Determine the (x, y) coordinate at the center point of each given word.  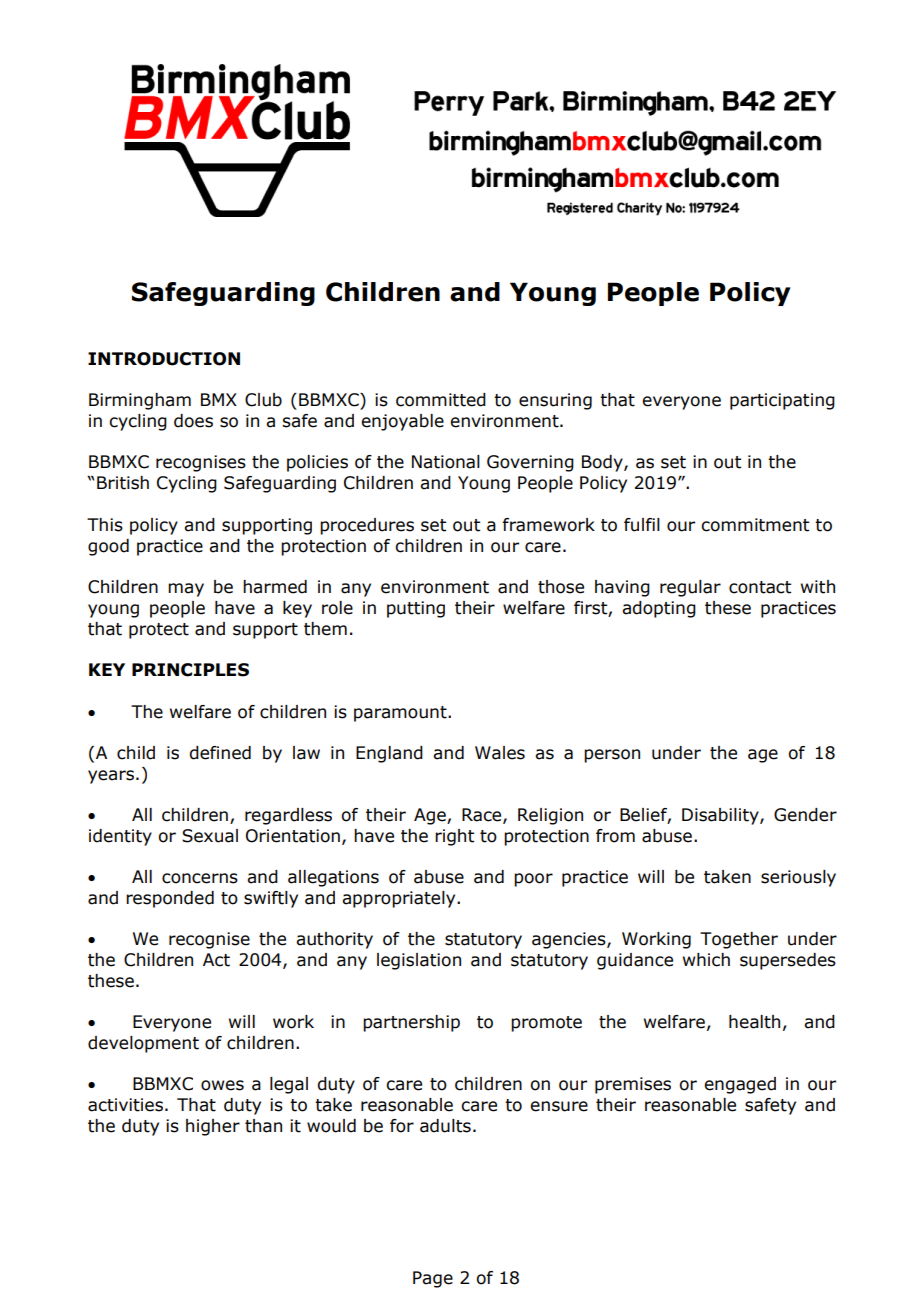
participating (782, 401)
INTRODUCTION (164, 359)
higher (213, 1127)
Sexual (210, 836)
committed (441, 400)
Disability (721, 816)
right (454, 837)
